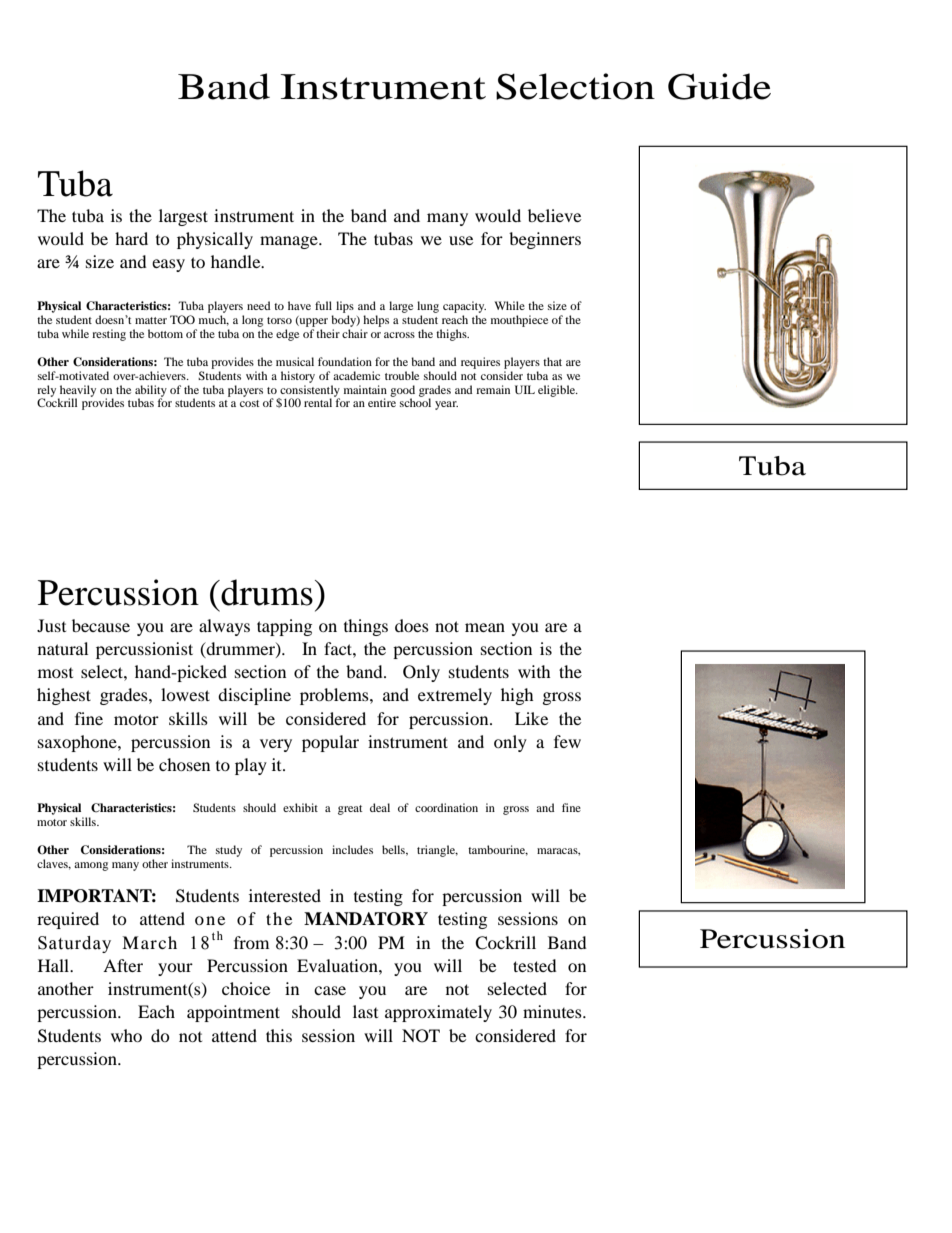 The image size is (952, 1233). What do you see at coordinates (101, 625) in the screenshot?
I see `because` at bounding box center [101, 625].
